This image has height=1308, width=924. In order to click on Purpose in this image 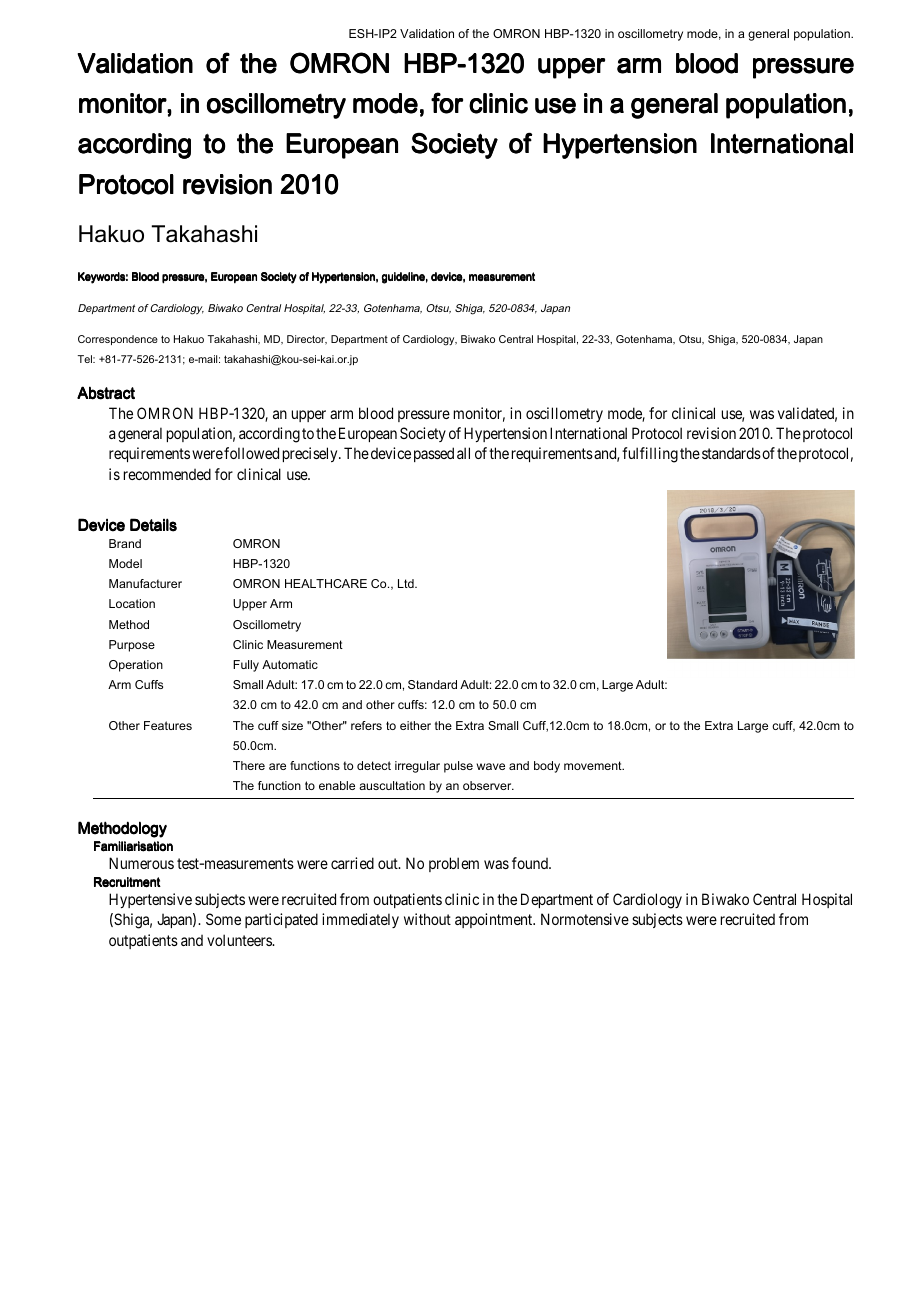, I will do `click(132, 646)`.
